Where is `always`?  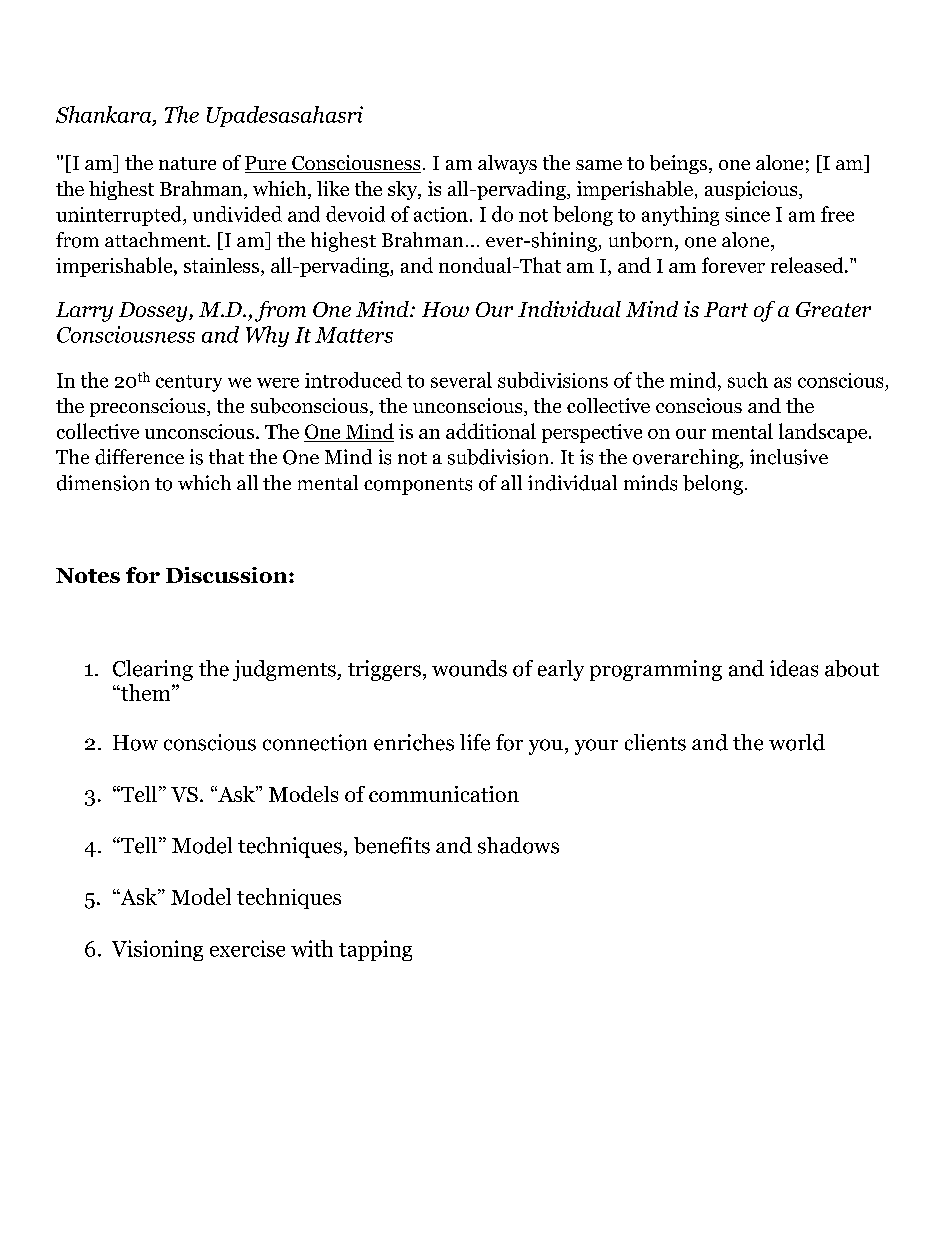
always is located at coordinates (507, 164).
